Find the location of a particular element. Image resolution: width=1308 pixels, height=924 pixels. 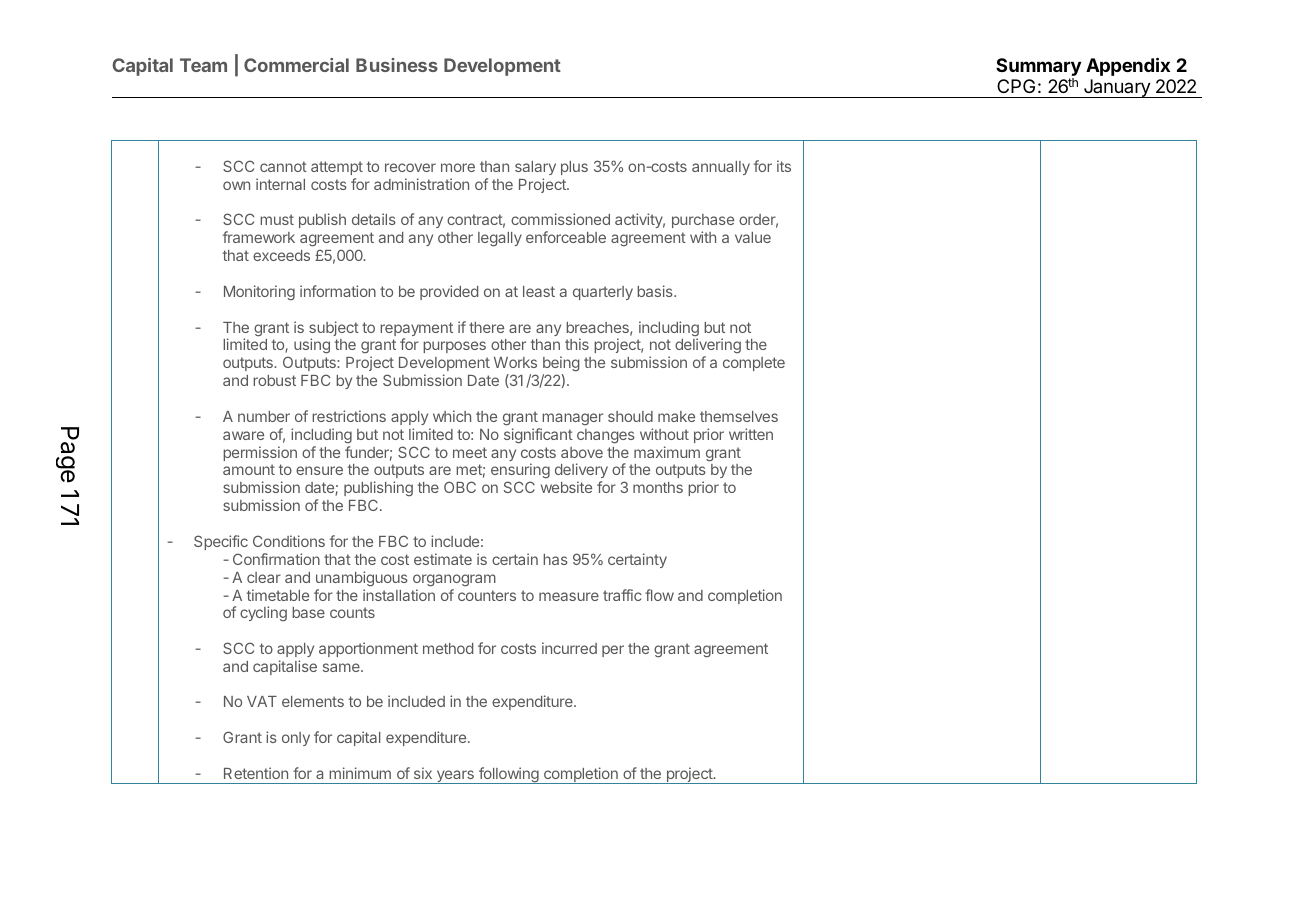

only is located at coordinates (296, 739).
